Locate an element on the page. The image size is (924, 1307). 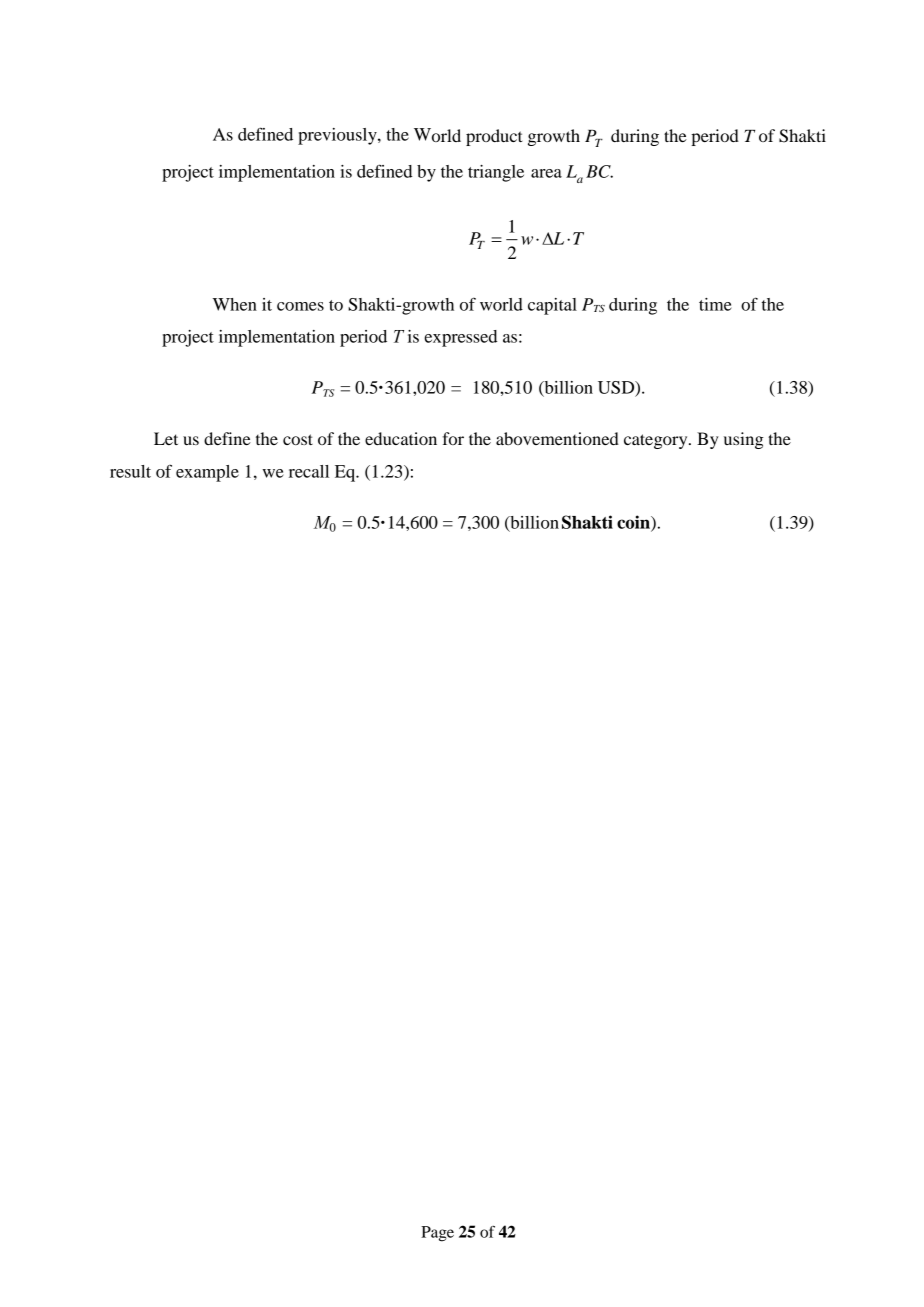
triangle is located at coordinates (496, 173).
